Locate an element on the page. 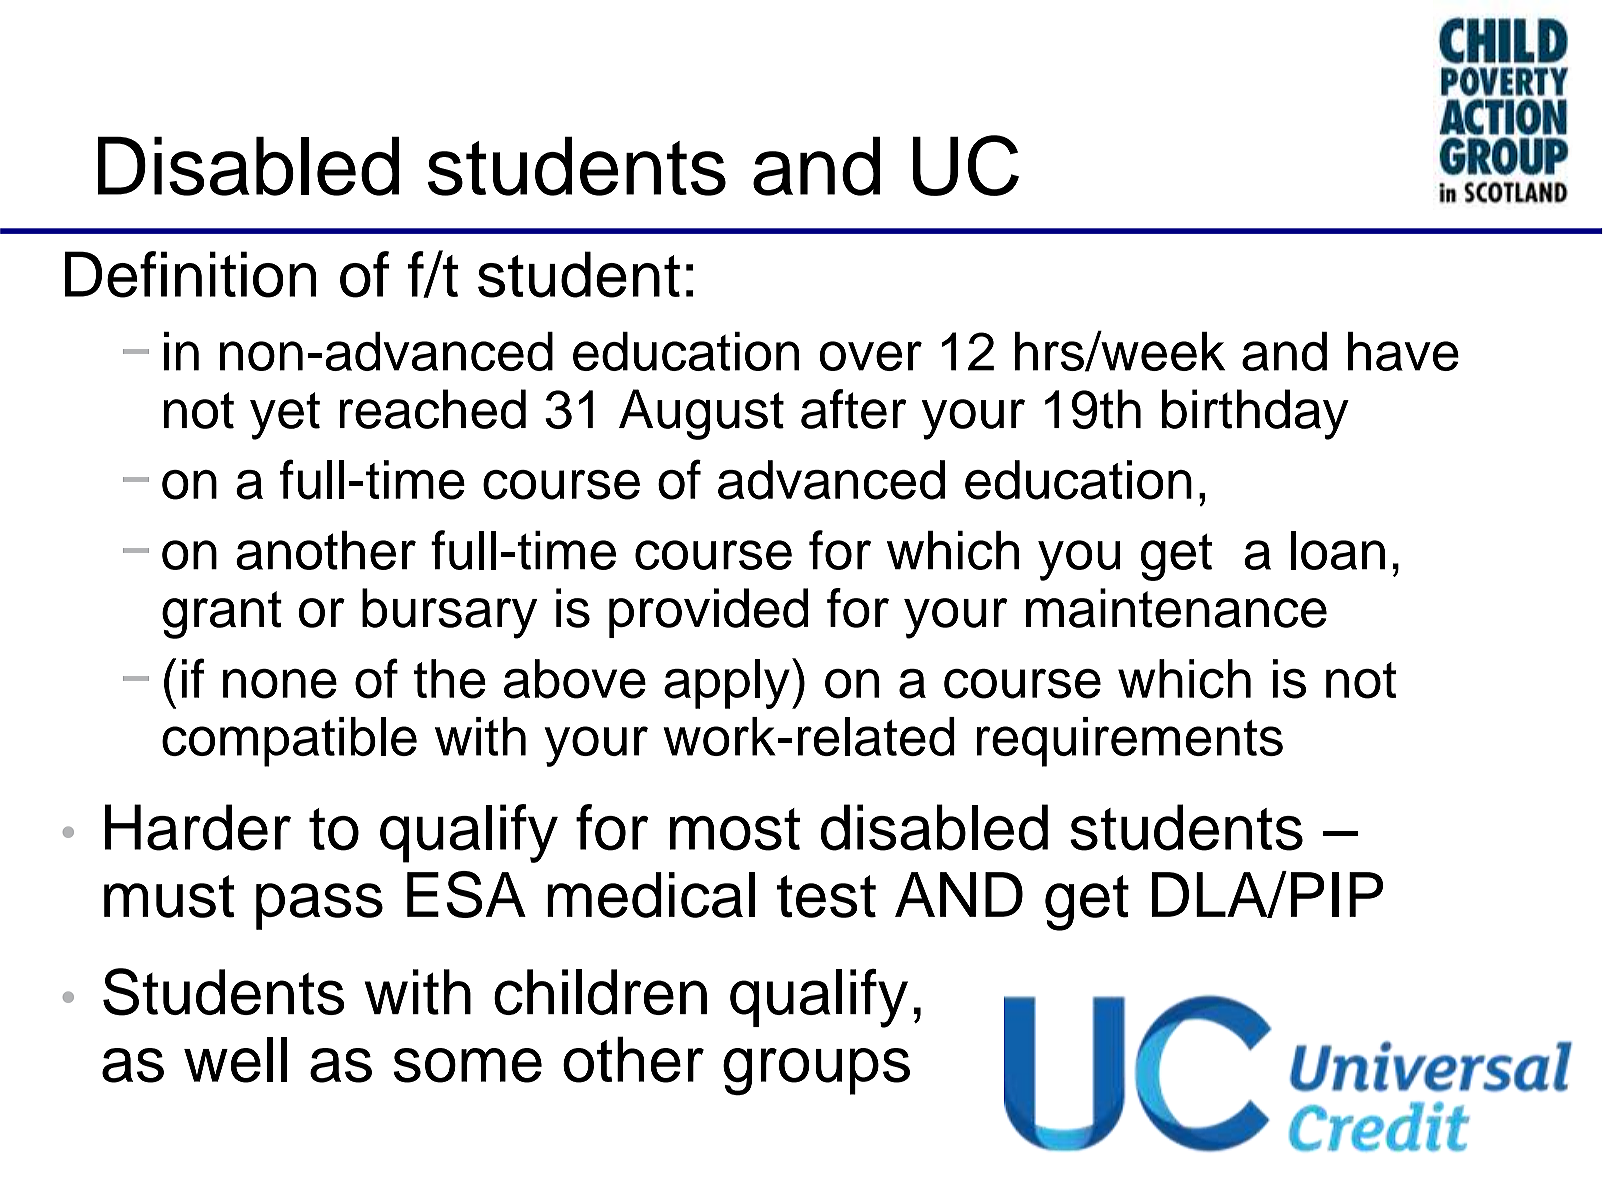 This document has width=1604, height=1203. none is located at coordinates (280, 684).
